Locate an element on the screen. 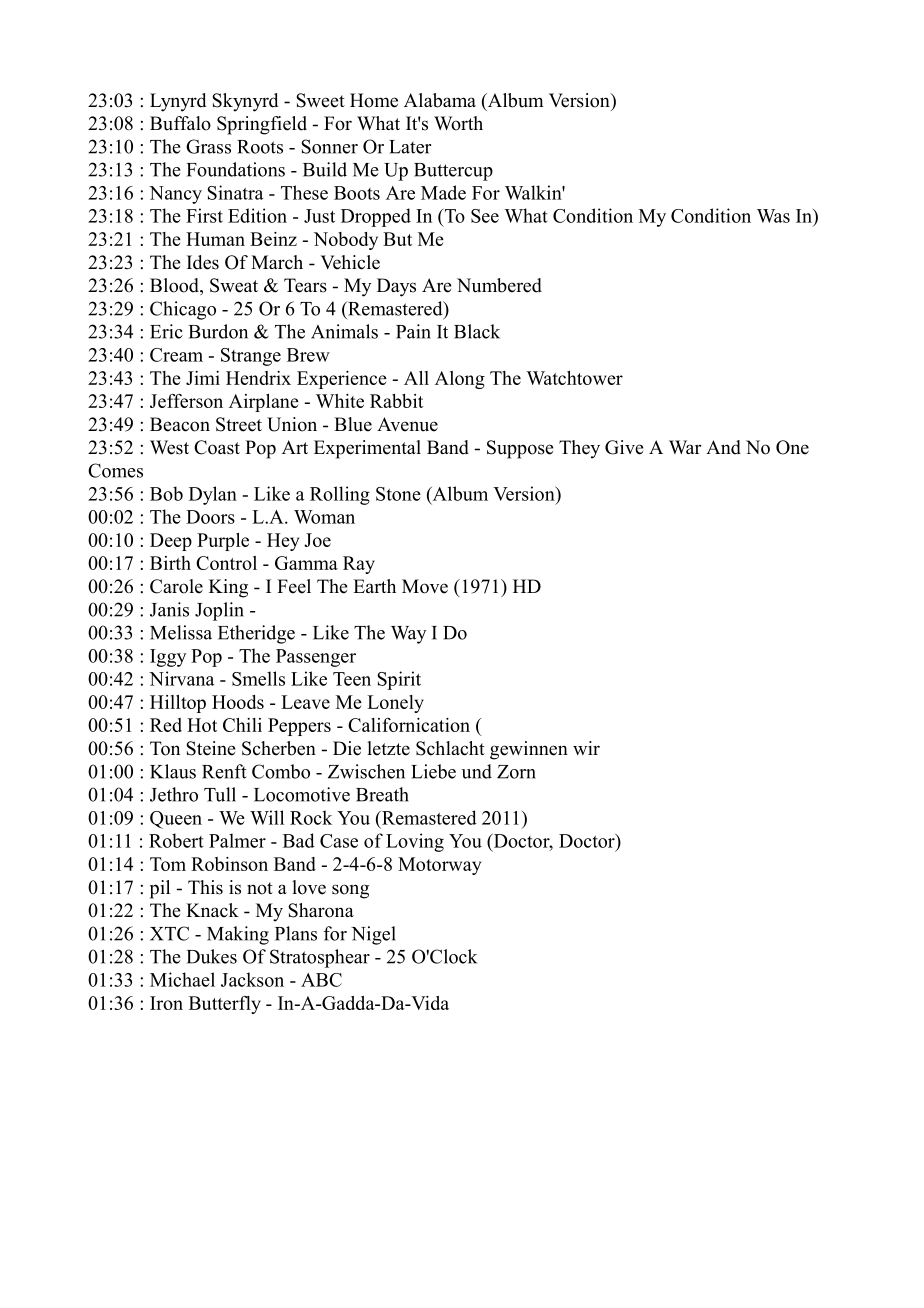 This screenshot has width=924, height=1308. Grass is located at coordinates (208, 146).
